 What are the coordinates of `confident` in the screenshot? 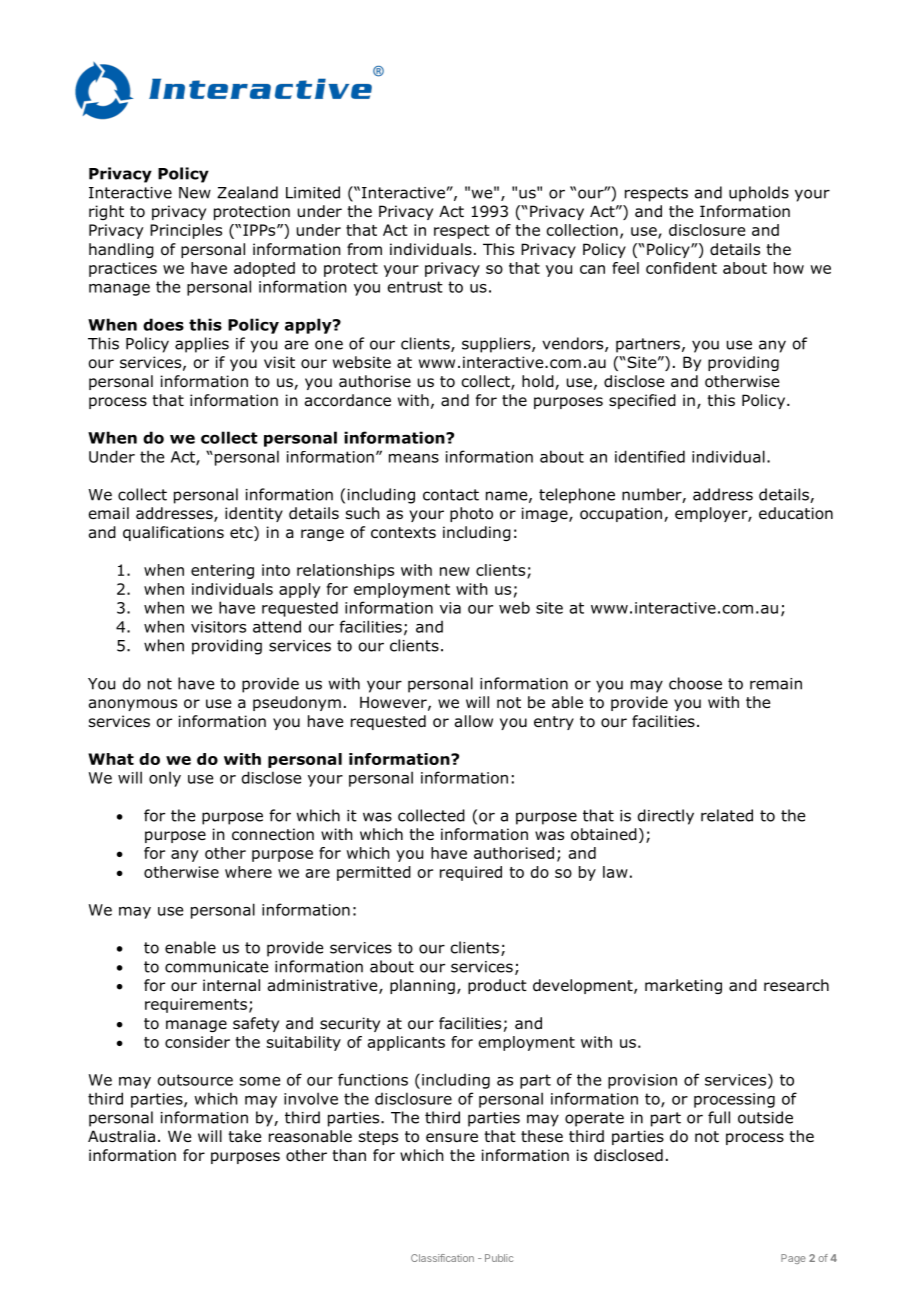 It's located at (681, 268).
